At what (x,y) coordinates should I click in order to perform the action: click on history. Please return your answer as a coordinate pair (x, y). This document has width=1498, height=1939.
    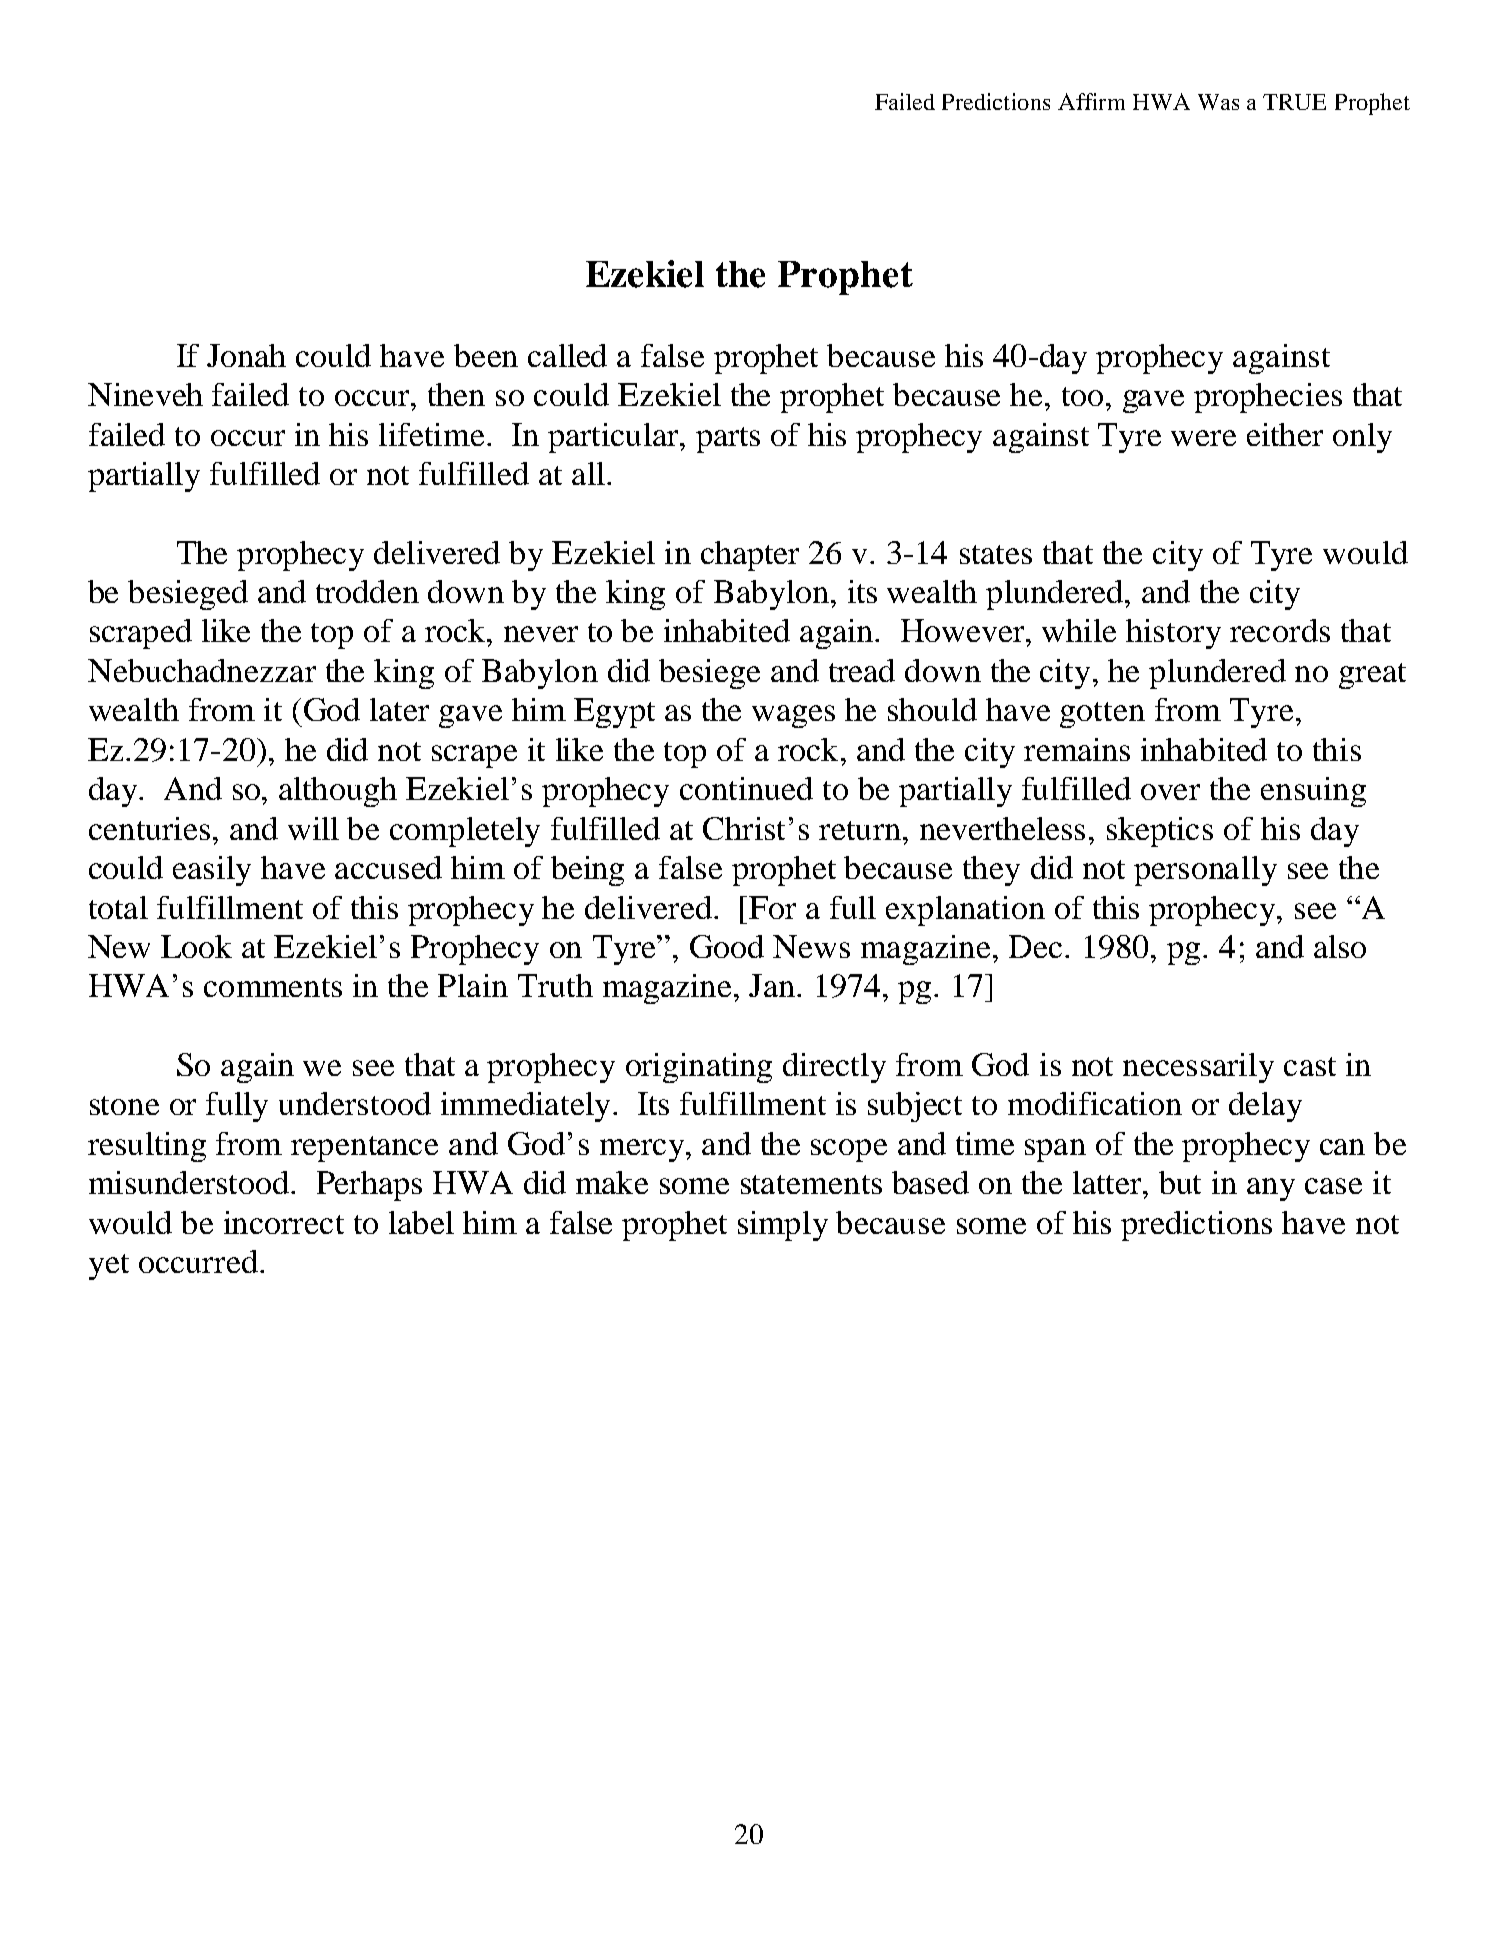
    Looking at the image, I should click on (1173, 634).
